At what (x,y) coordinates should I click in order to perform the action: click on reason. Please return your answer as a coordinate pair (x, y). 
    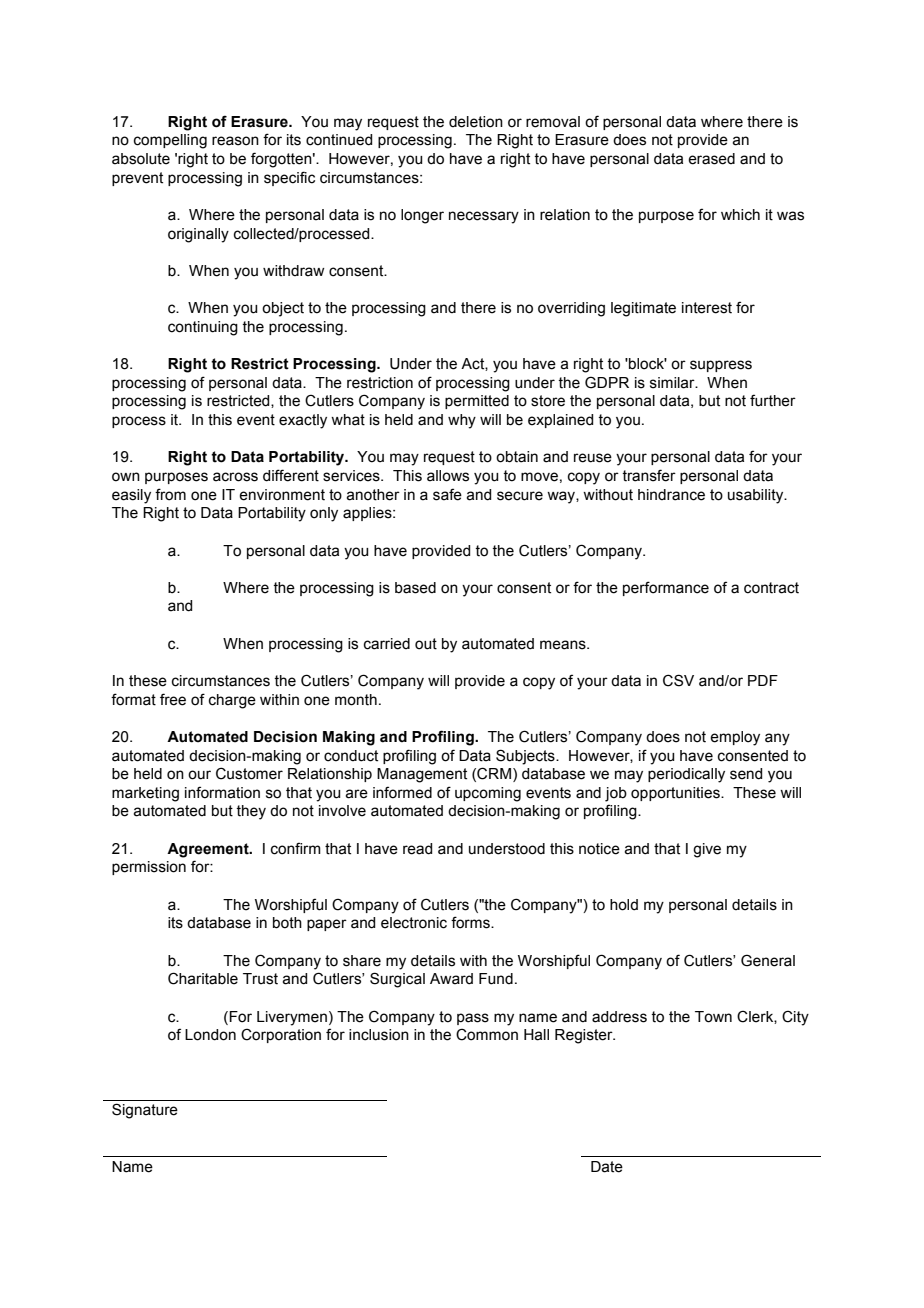
    Looking at the image, I should click on (235, 141).
